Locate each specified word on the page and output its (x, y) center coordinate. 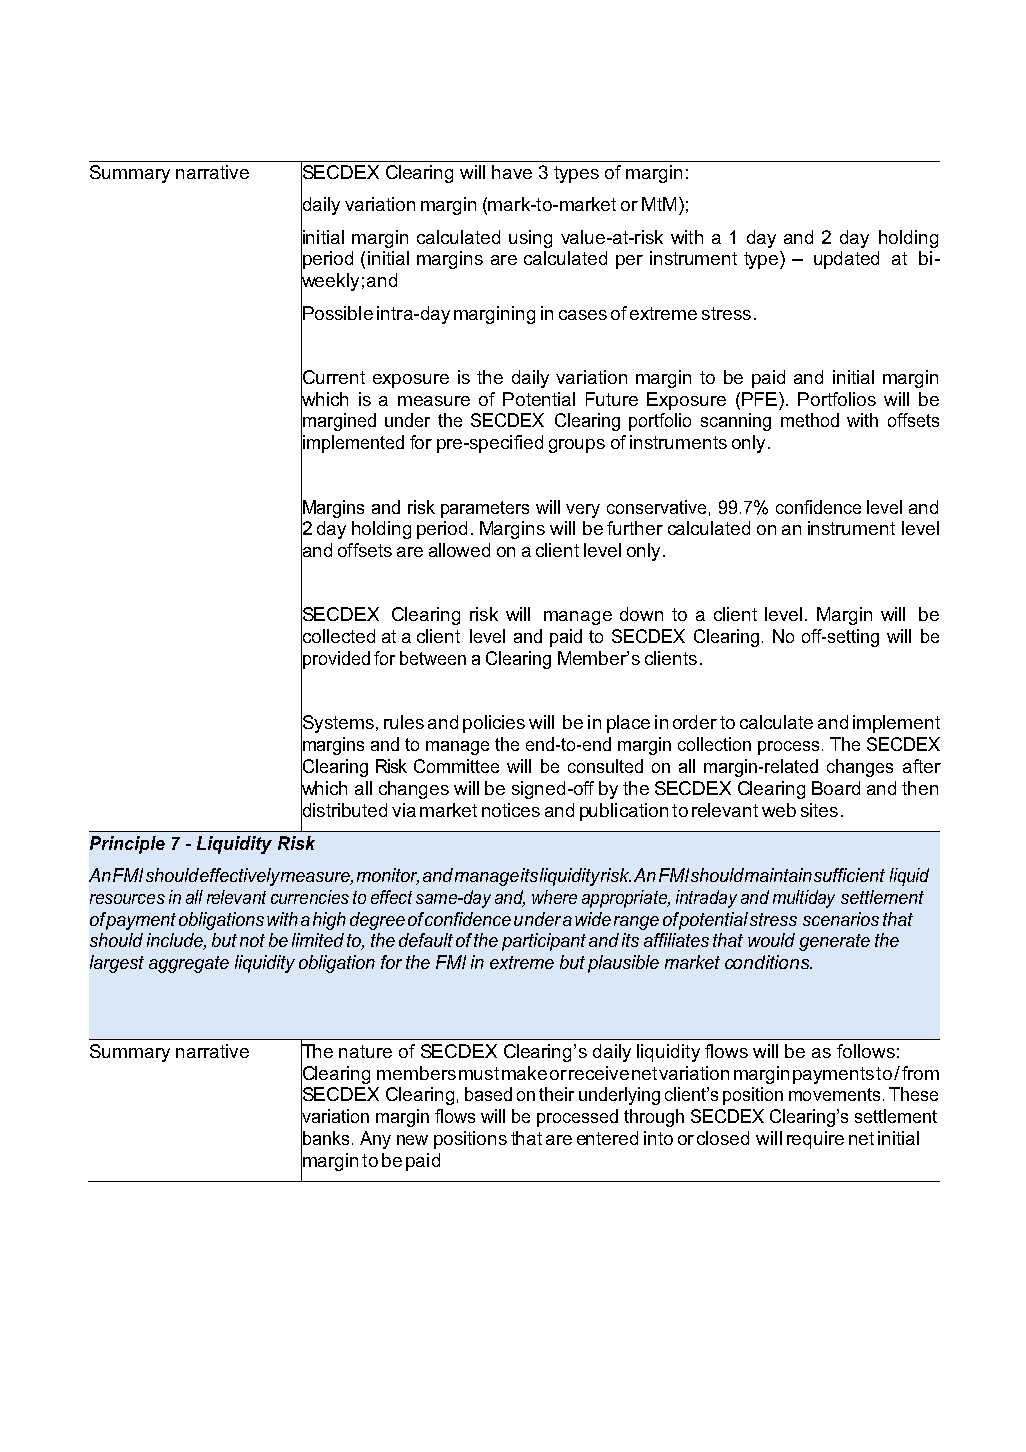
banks (325, 1138)
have (512, 172)
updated (846, 260)
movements (834, 1094)
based (488, 1094)
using (530, 239)
